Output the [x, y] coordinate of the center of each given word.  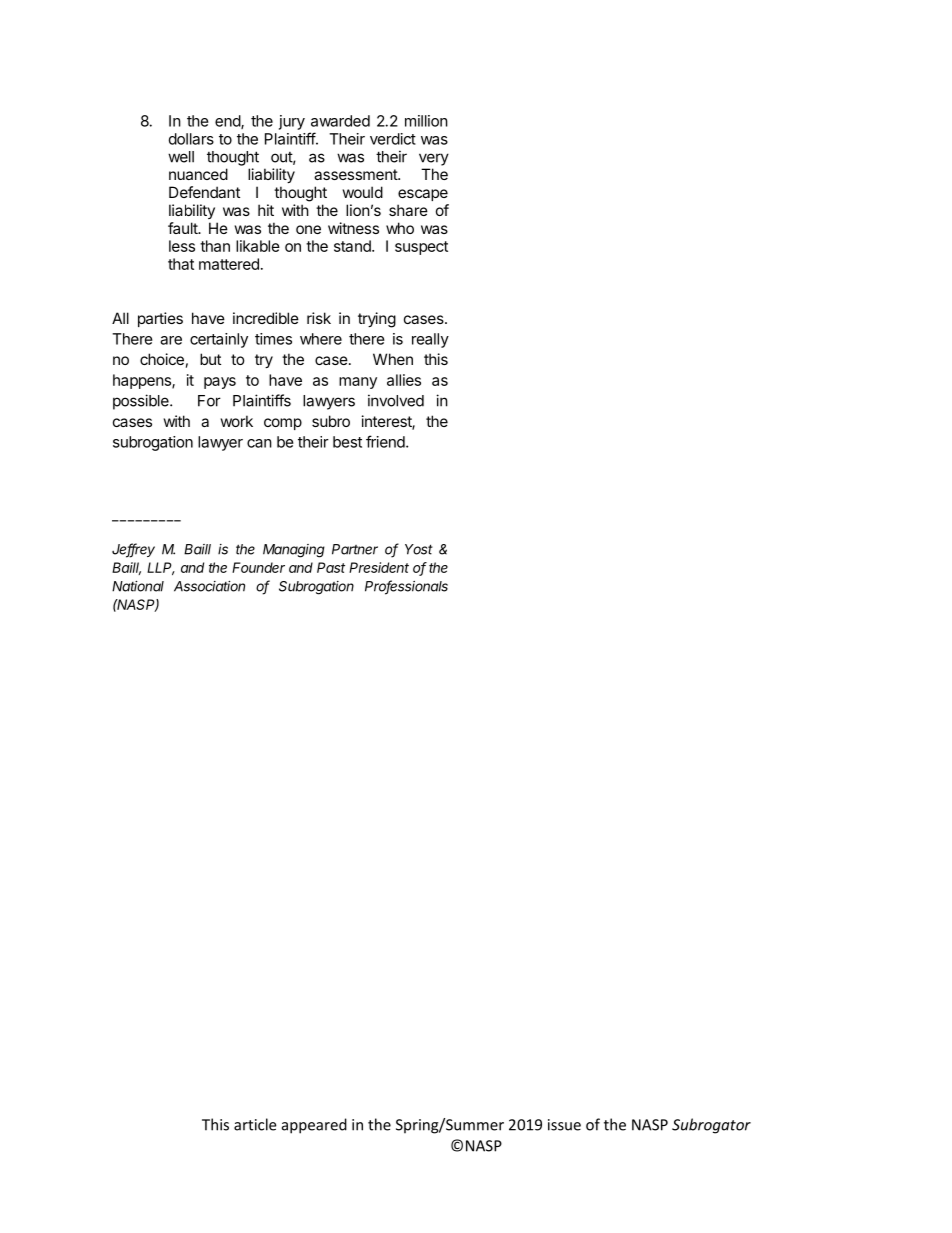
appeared [314, 1126]
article [255, 1124]
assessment [356, 174]
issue [564, 1125]
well [181, 157]
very [434, 159]
